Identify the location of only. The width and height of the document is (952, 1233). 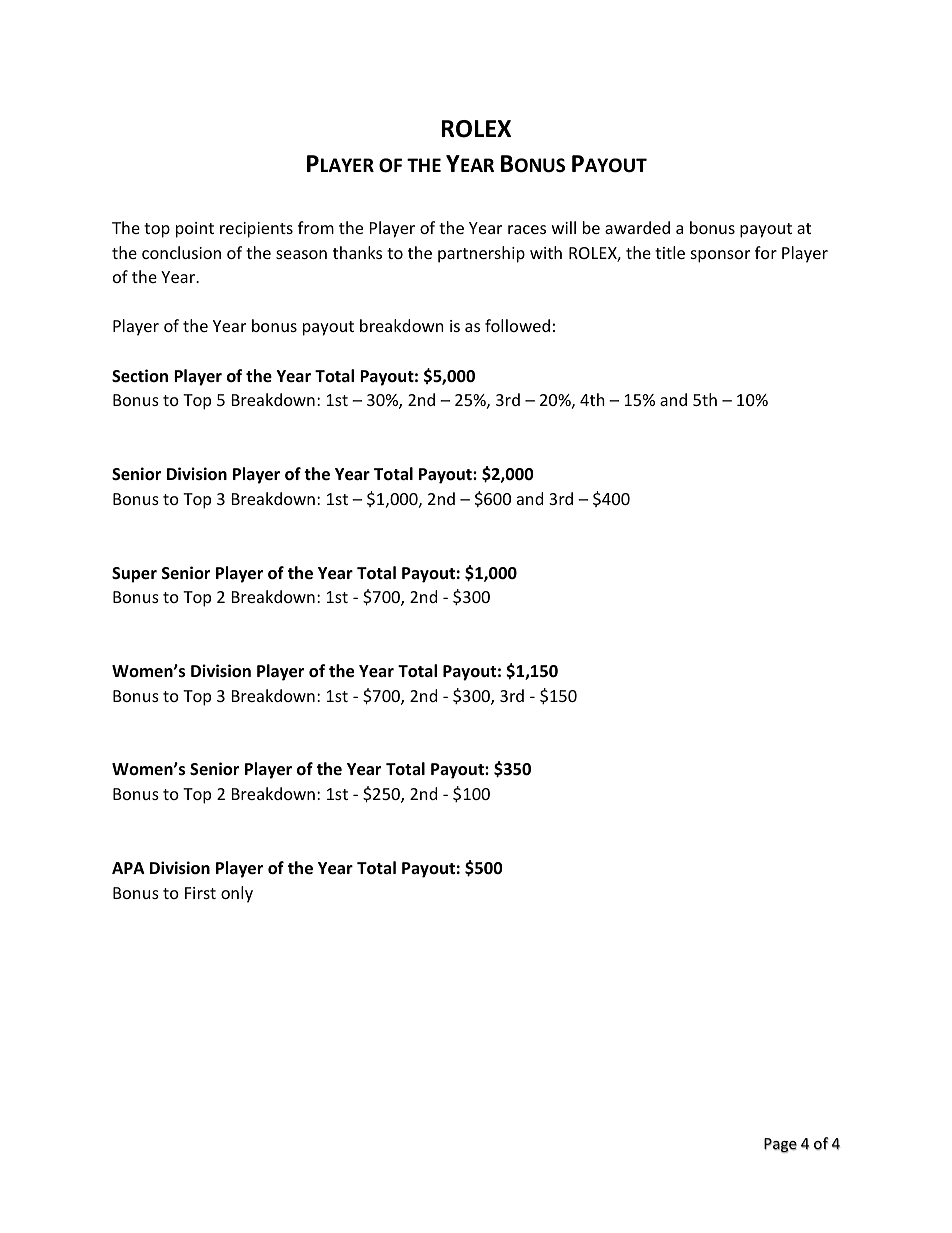
(237, 894).
